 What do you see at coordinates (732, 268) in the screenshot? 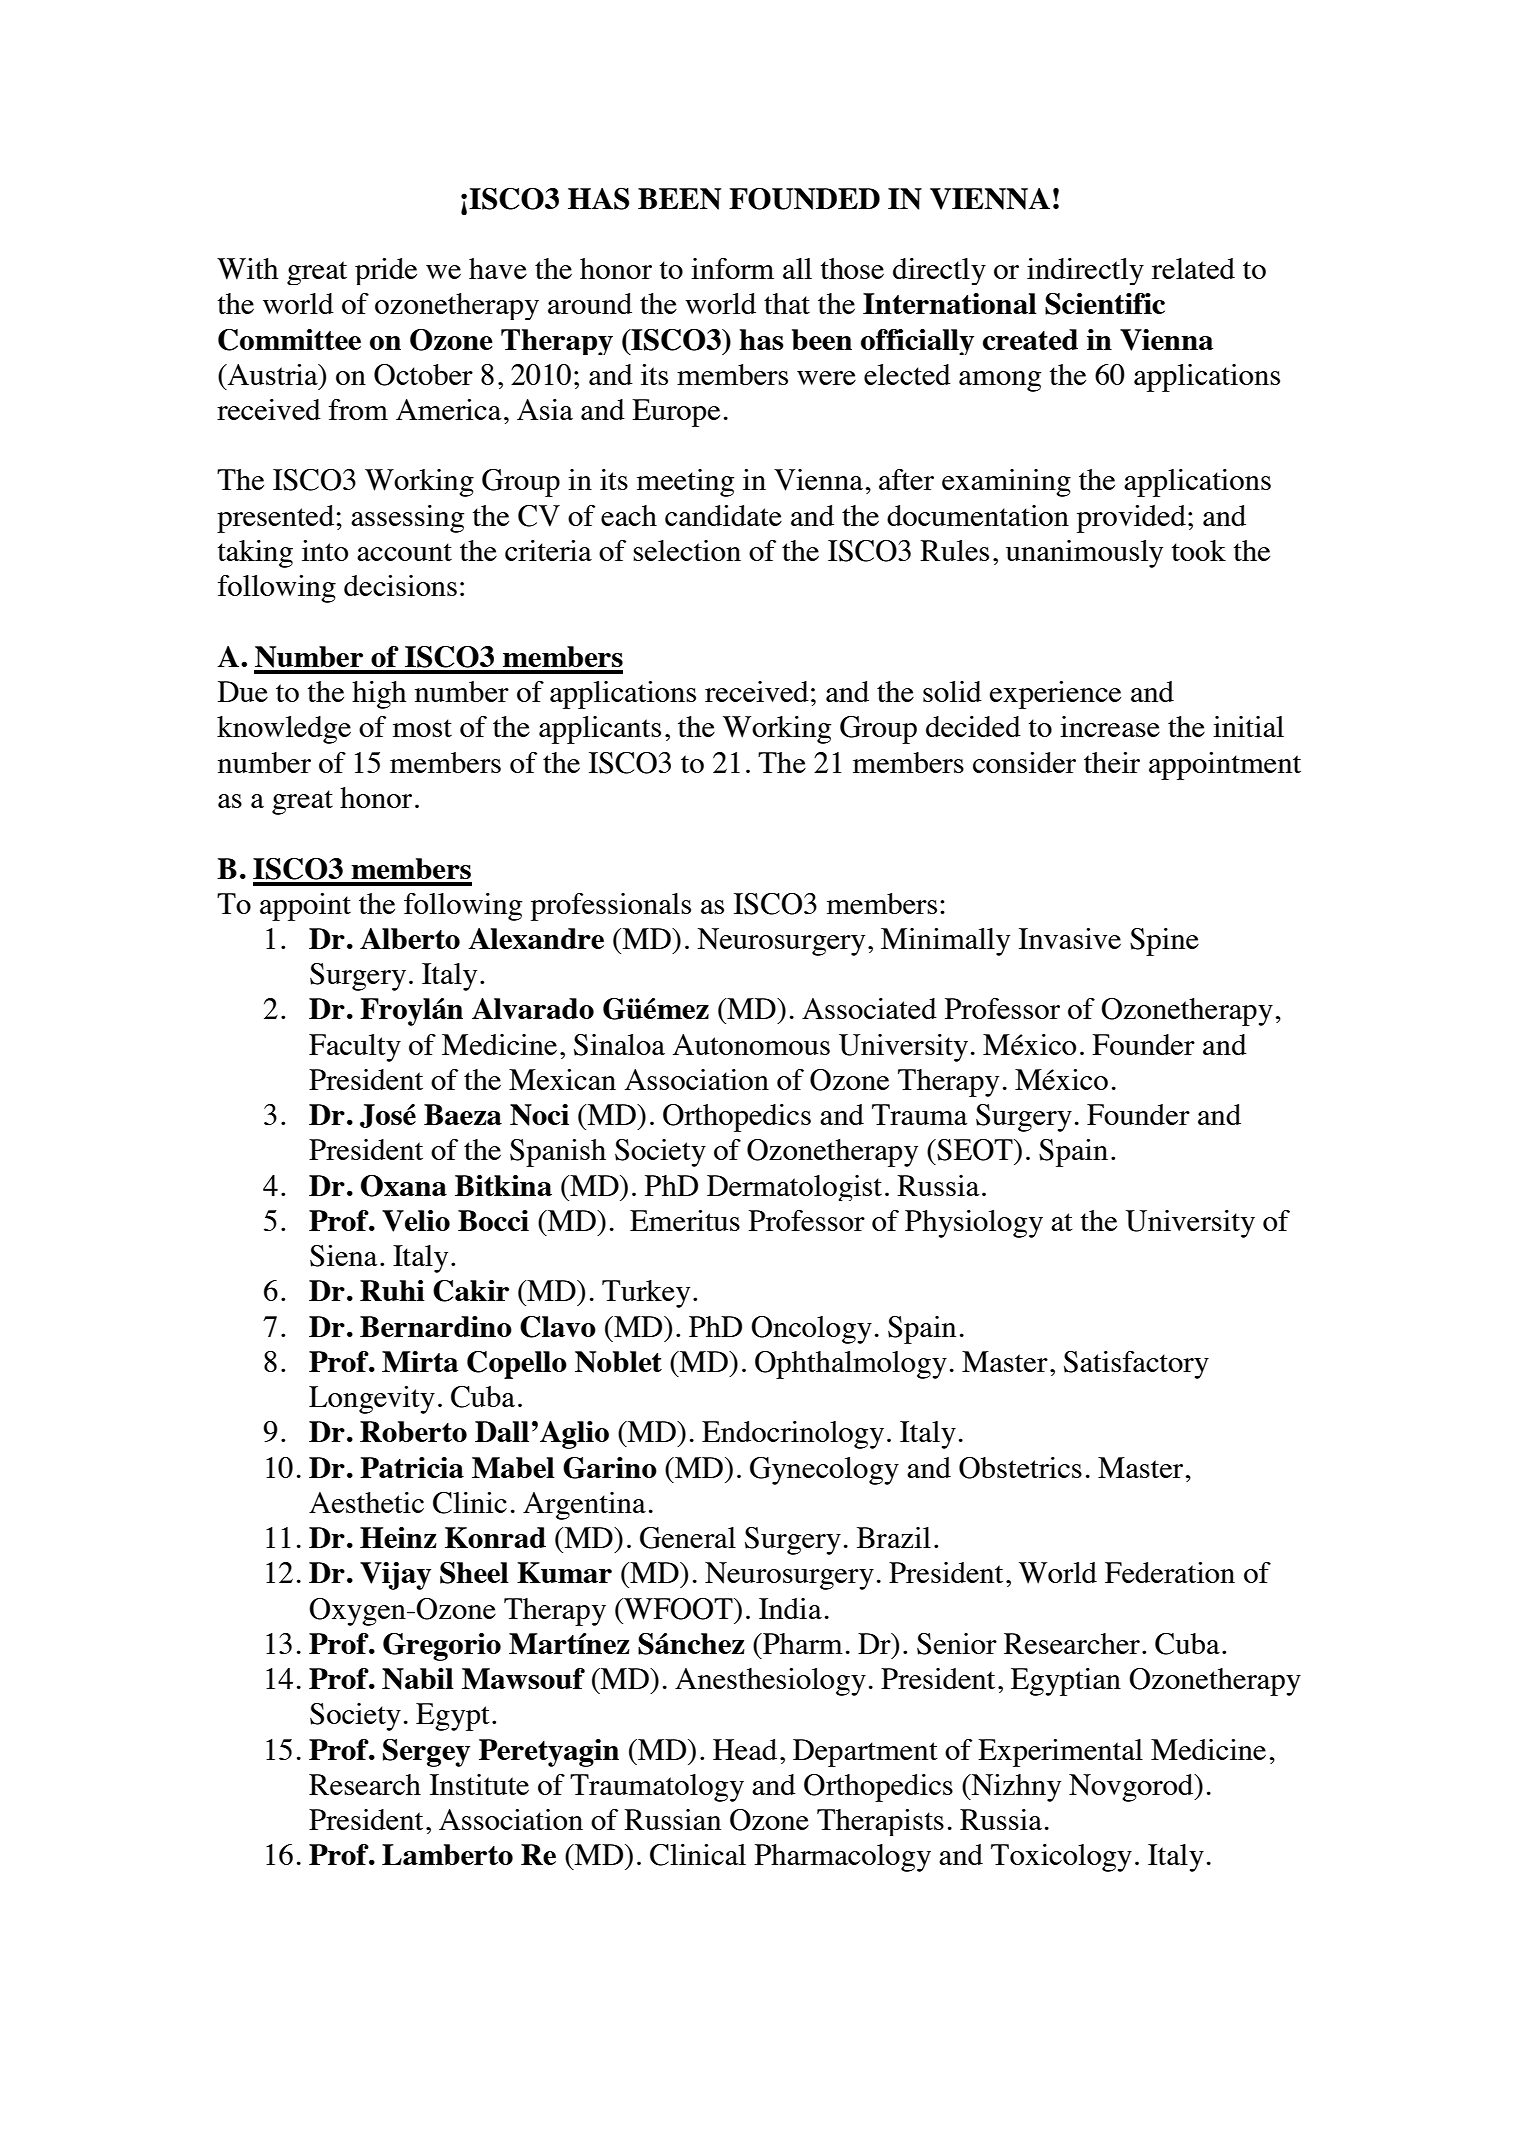
I see `inform` at bounding box center [732, 268].
